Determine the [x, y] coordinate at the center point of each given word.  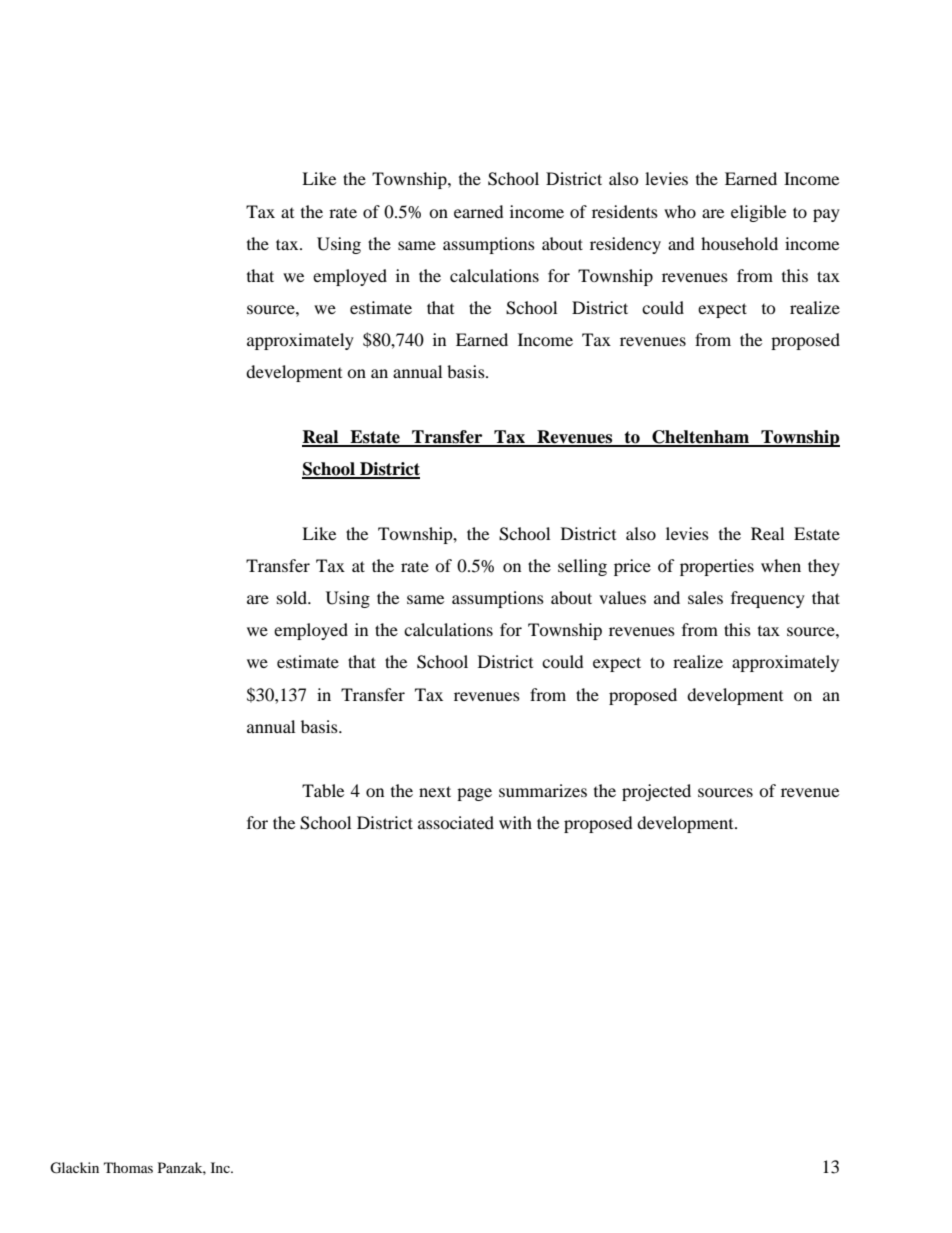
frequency [768, 599]
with [515, 822]
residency [625, 245]
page [474, 794]
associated [456, 822]
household [739, 243]
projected [656, 792]
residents [625, 211]
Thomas [128, 1167]
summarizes [543, 790]
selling [582, 567]
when [781, 565]
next [435, 791]
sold [293, 597]
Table [323, 790]
